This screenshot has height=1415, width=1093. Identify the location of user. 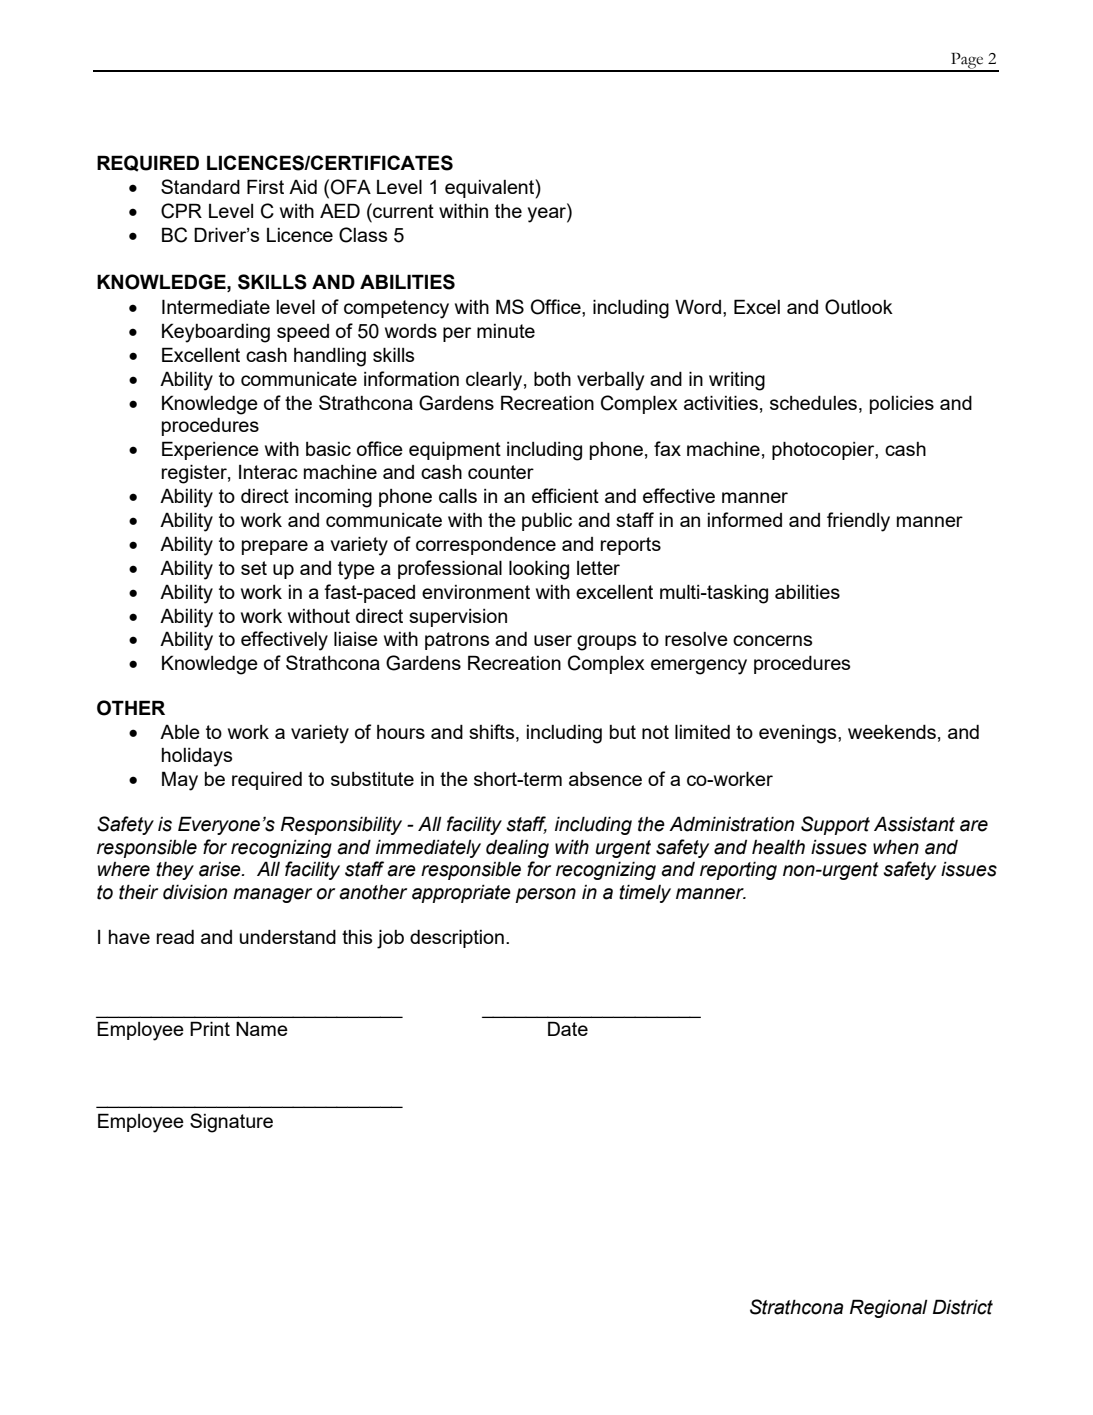
(553, 640).
